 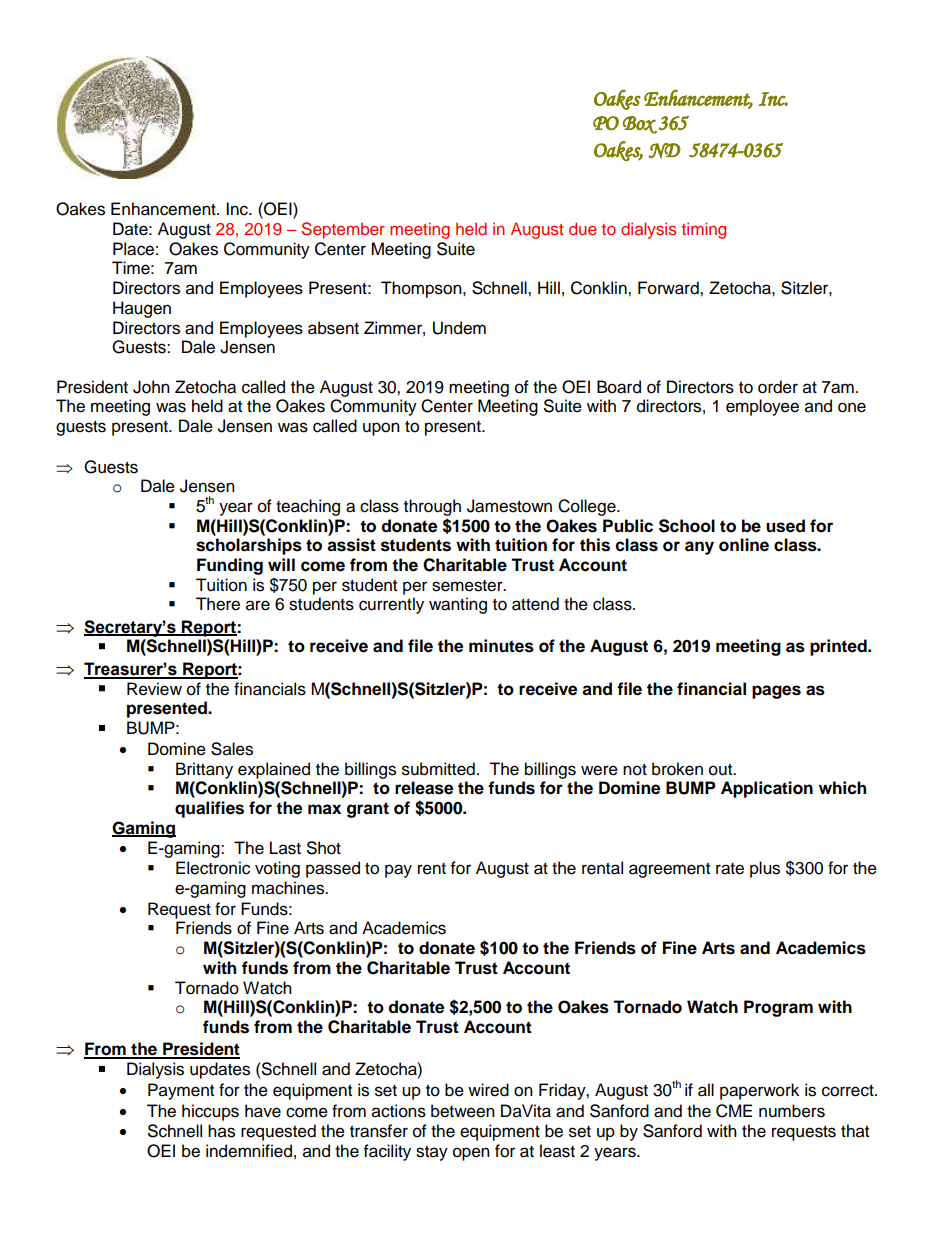 What do you see at coordinates (704, 230) in the screenshot?
I see `timing` at bounding box center [704, 230].
